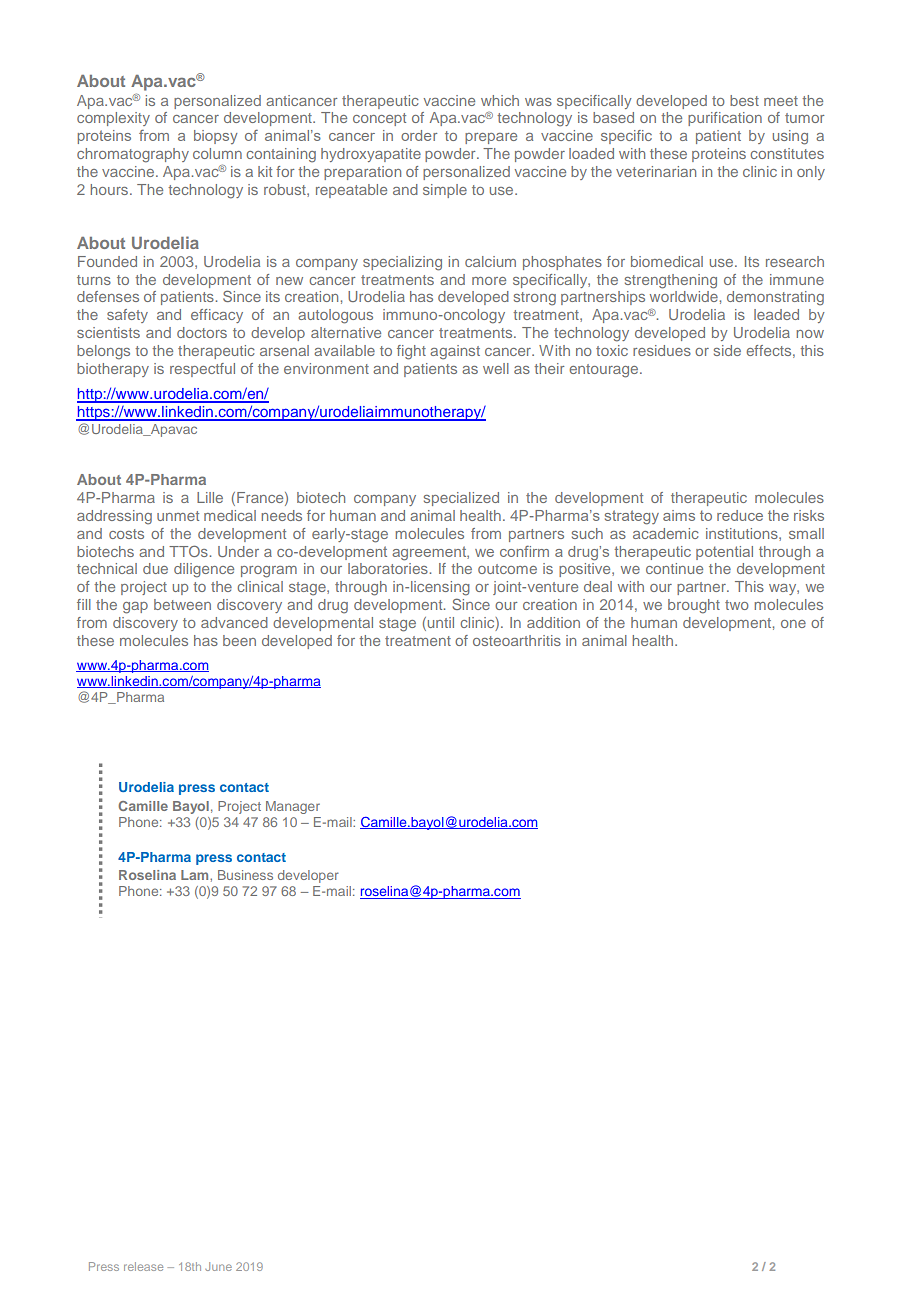 The height and width of the screenshot is (1308, 924). I want to click on against, so click(455, 352).
